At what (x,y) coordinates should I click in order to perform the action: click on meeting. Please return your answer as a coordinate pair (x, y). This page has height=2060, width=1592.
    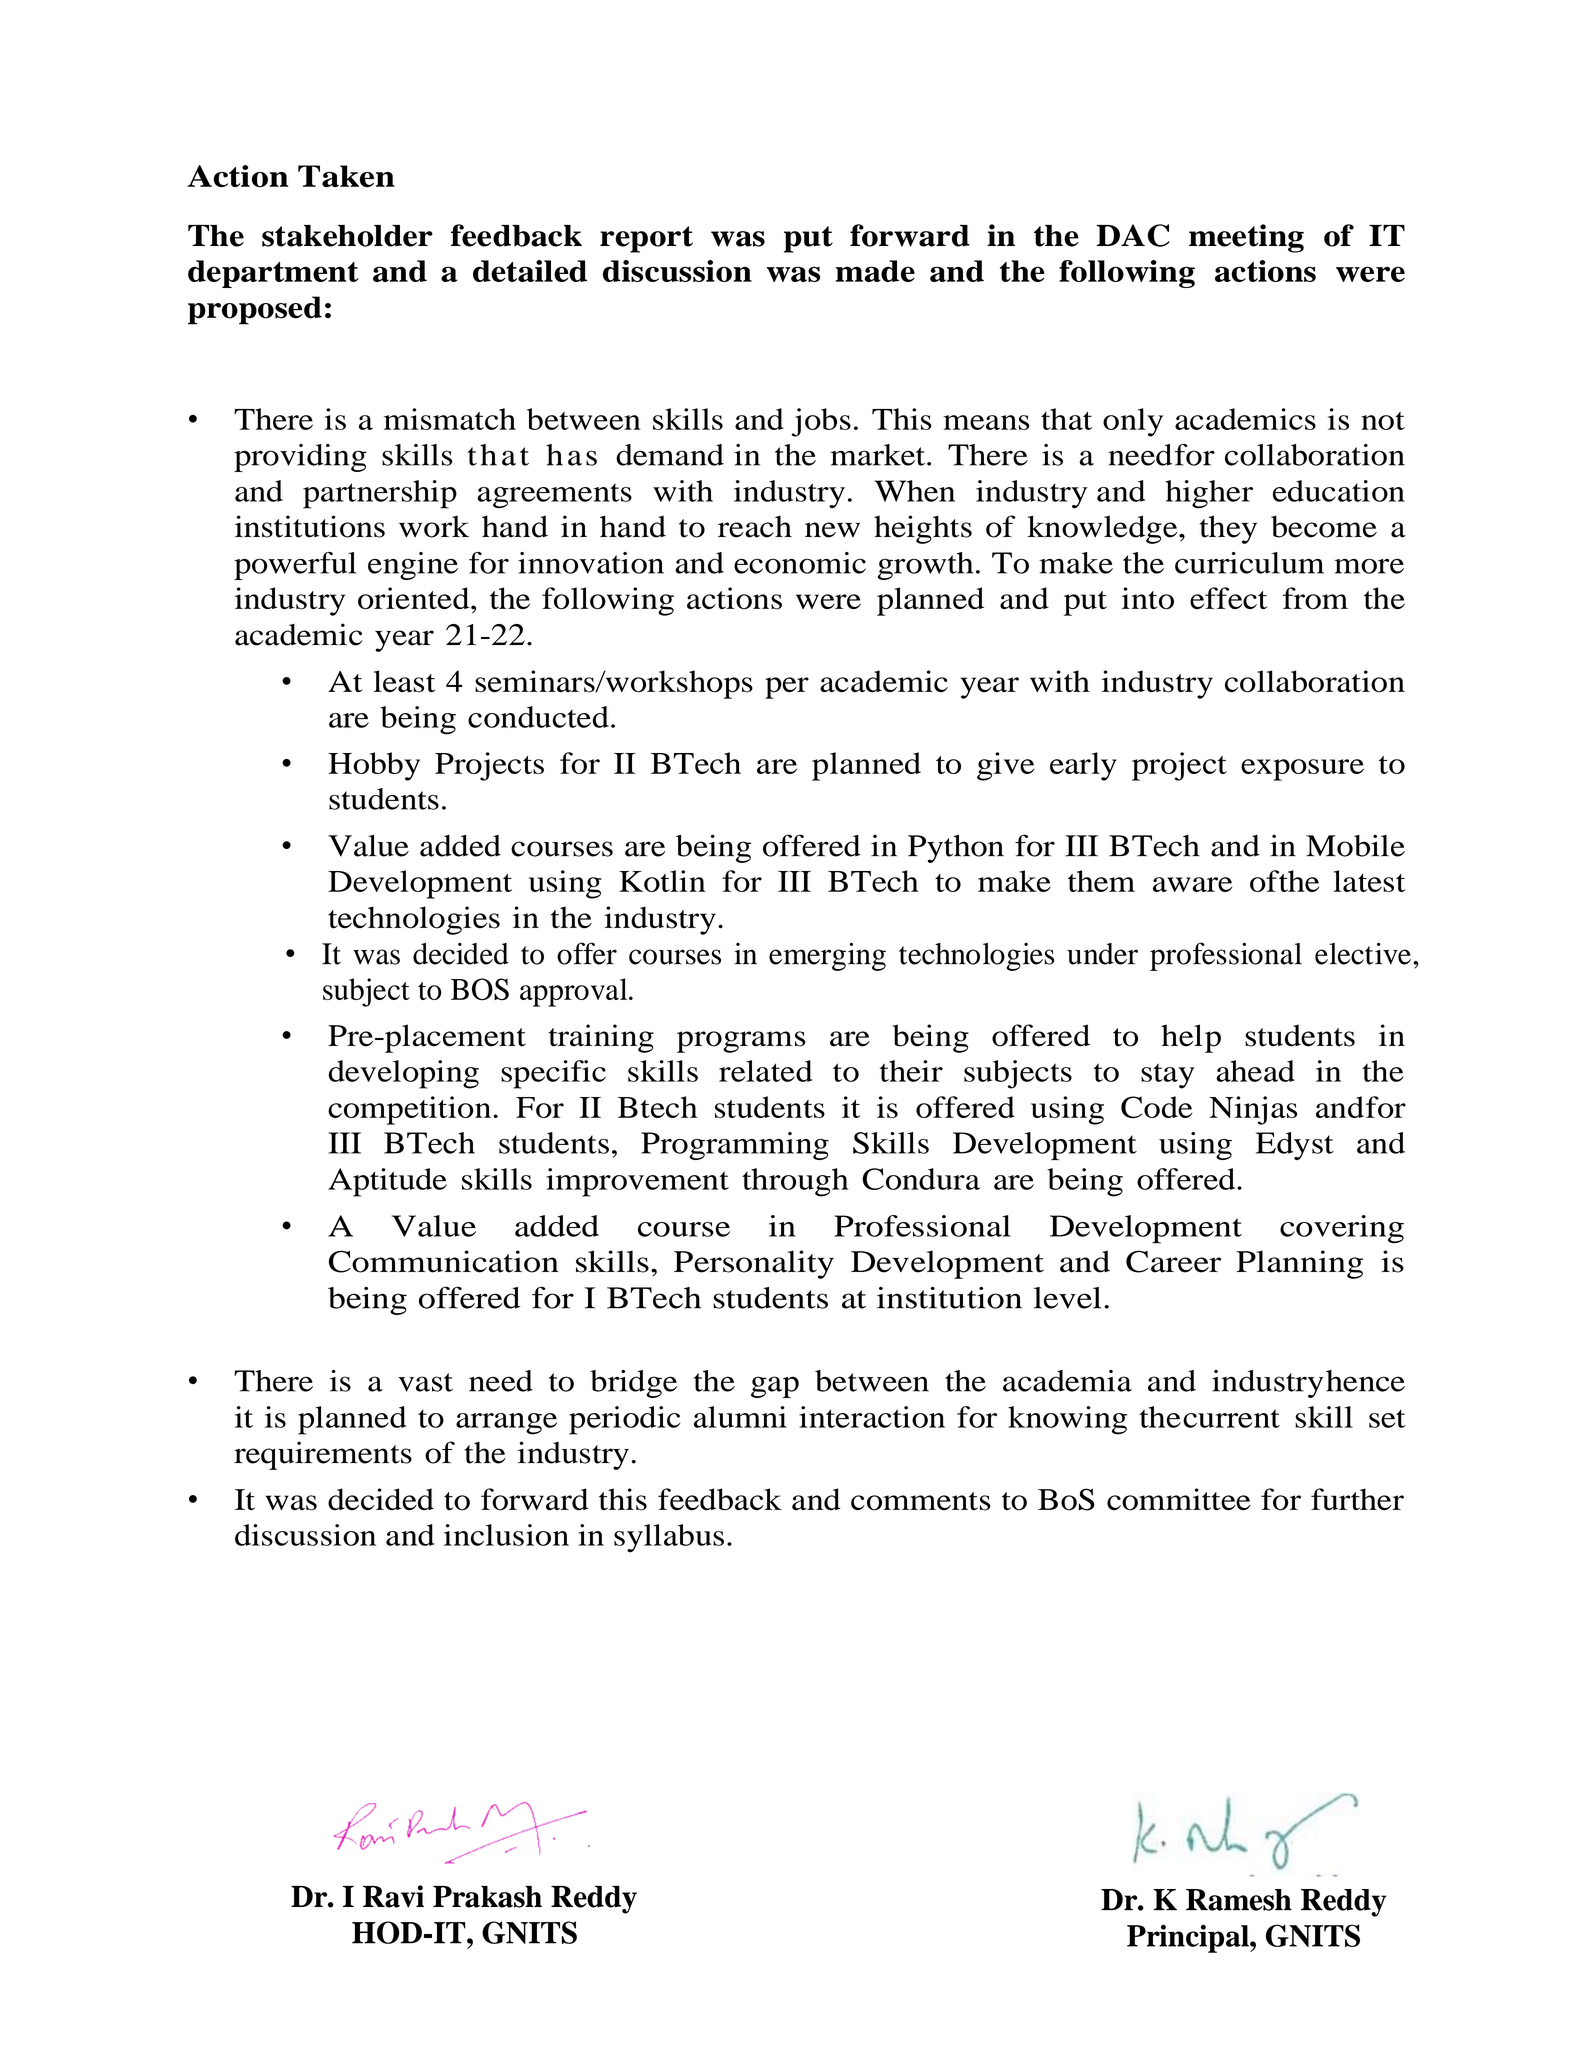
    Looking at the image, I should click on (1246, 238).
